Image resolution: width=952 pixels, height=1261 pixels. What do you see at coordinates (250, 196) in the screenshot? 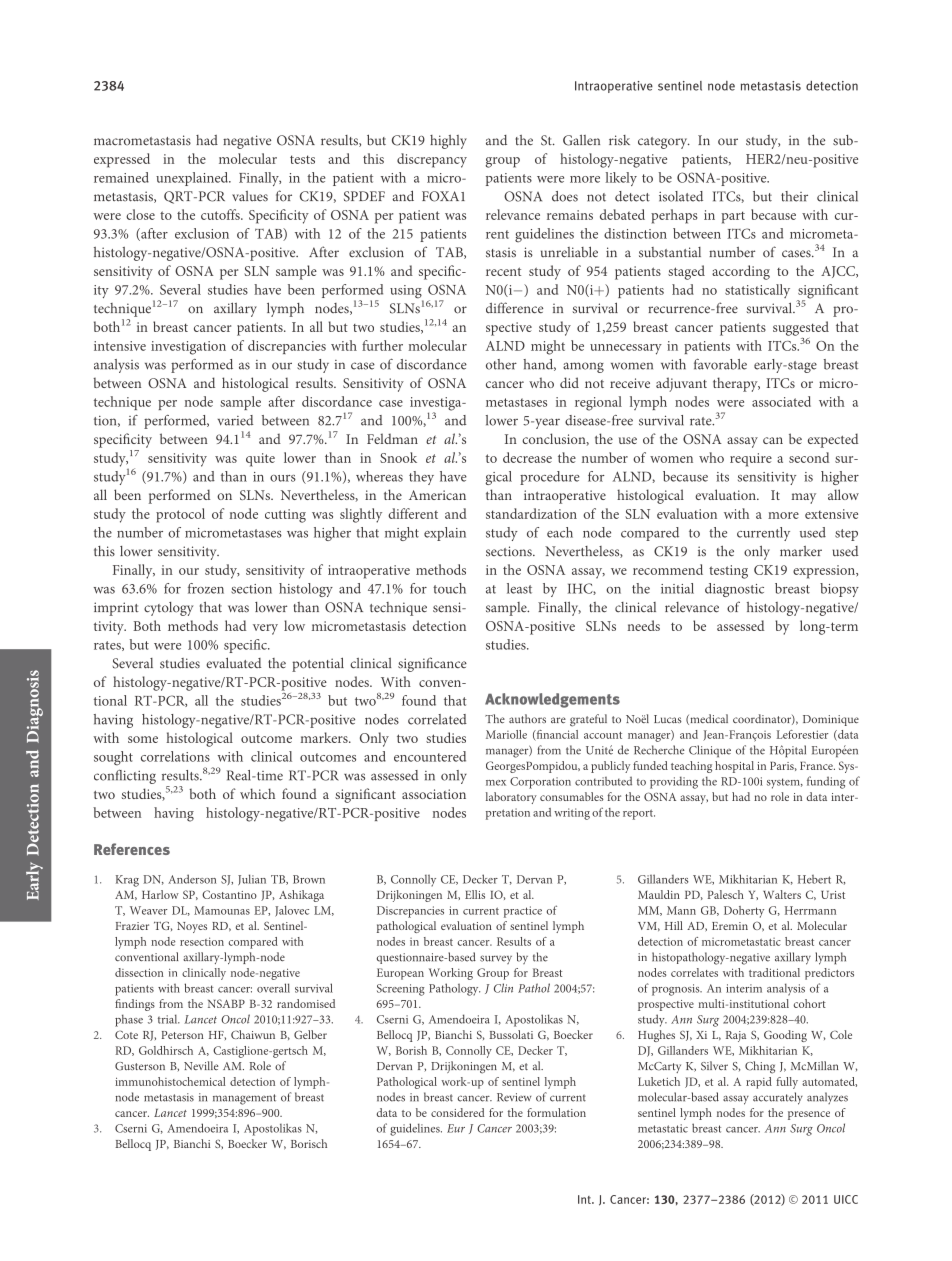
I see `values` at bounding box center [250, 196].
